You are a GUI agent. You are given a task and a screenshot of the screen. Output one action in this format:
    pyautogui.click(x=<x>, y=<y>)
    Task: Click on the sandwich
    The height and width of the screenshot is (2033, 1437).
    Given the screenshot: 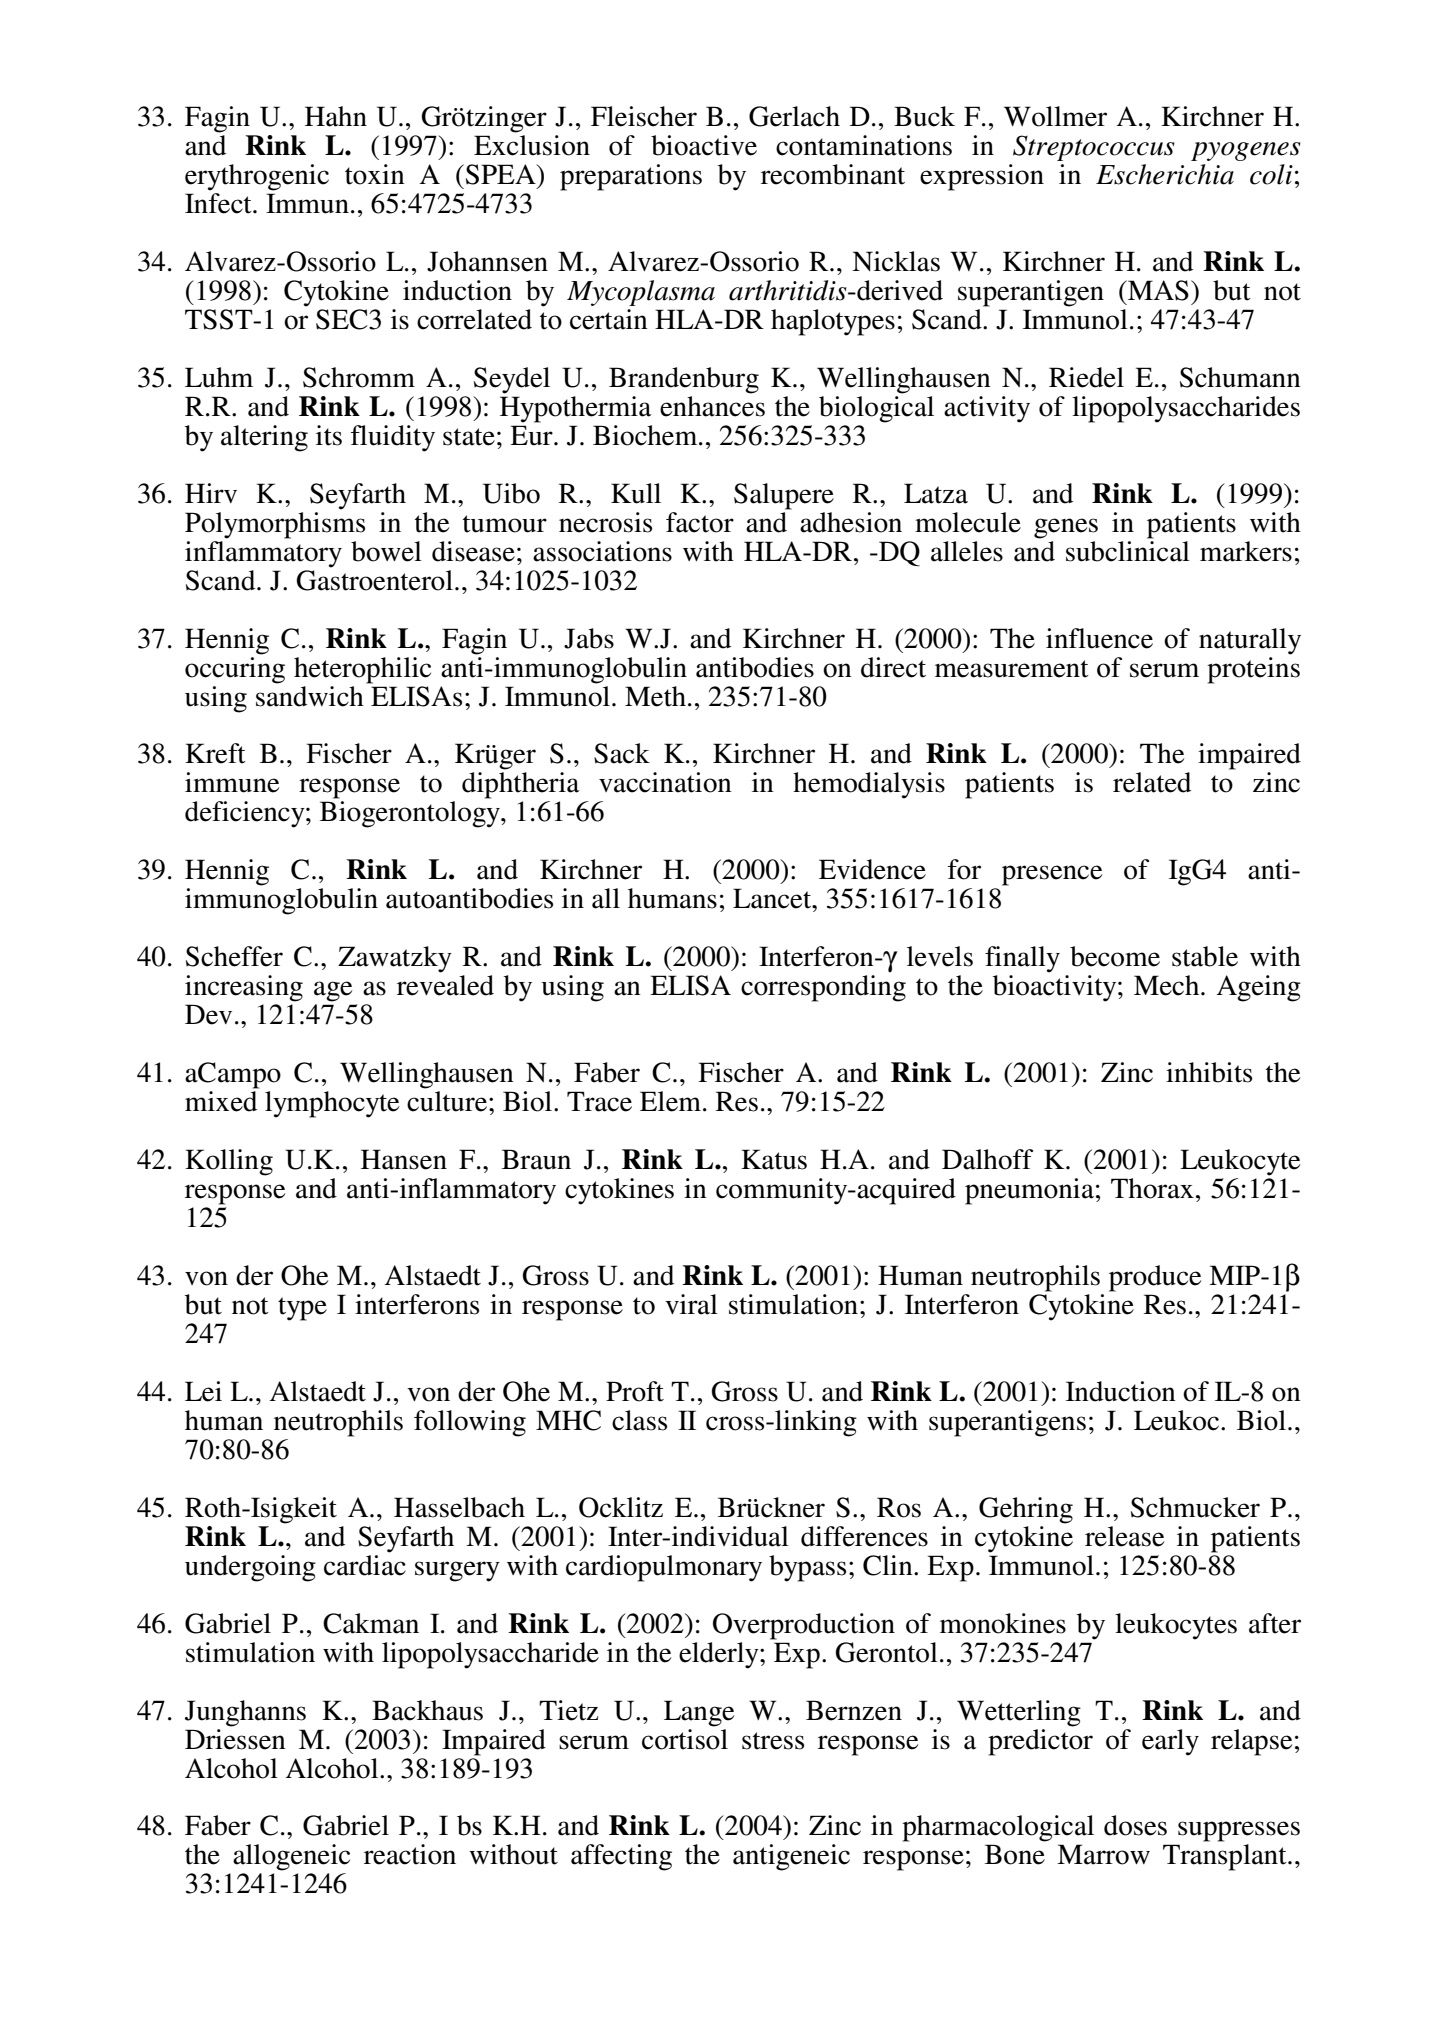 What is the action you would take?
    pyautogui.click(x=310, y=695)
